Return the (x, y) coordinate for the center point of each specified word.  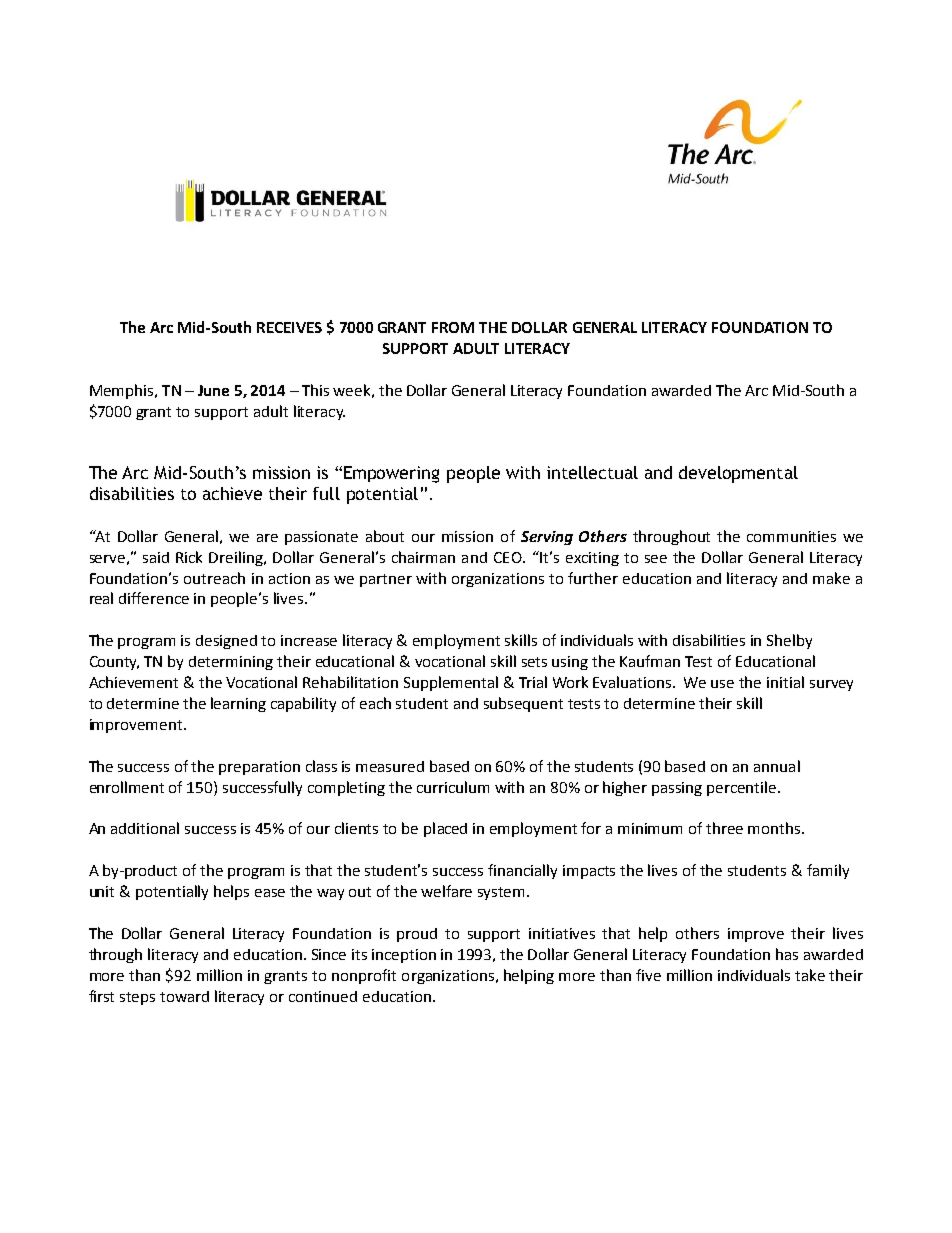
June (213, 390)
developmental (738, 474)
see (656, 559)
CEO (509, 557)
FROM (453, 327)
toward (184, 996)
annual (777, 766)
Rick (189, 557)
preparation (259, 768)
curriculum (453, 787)
